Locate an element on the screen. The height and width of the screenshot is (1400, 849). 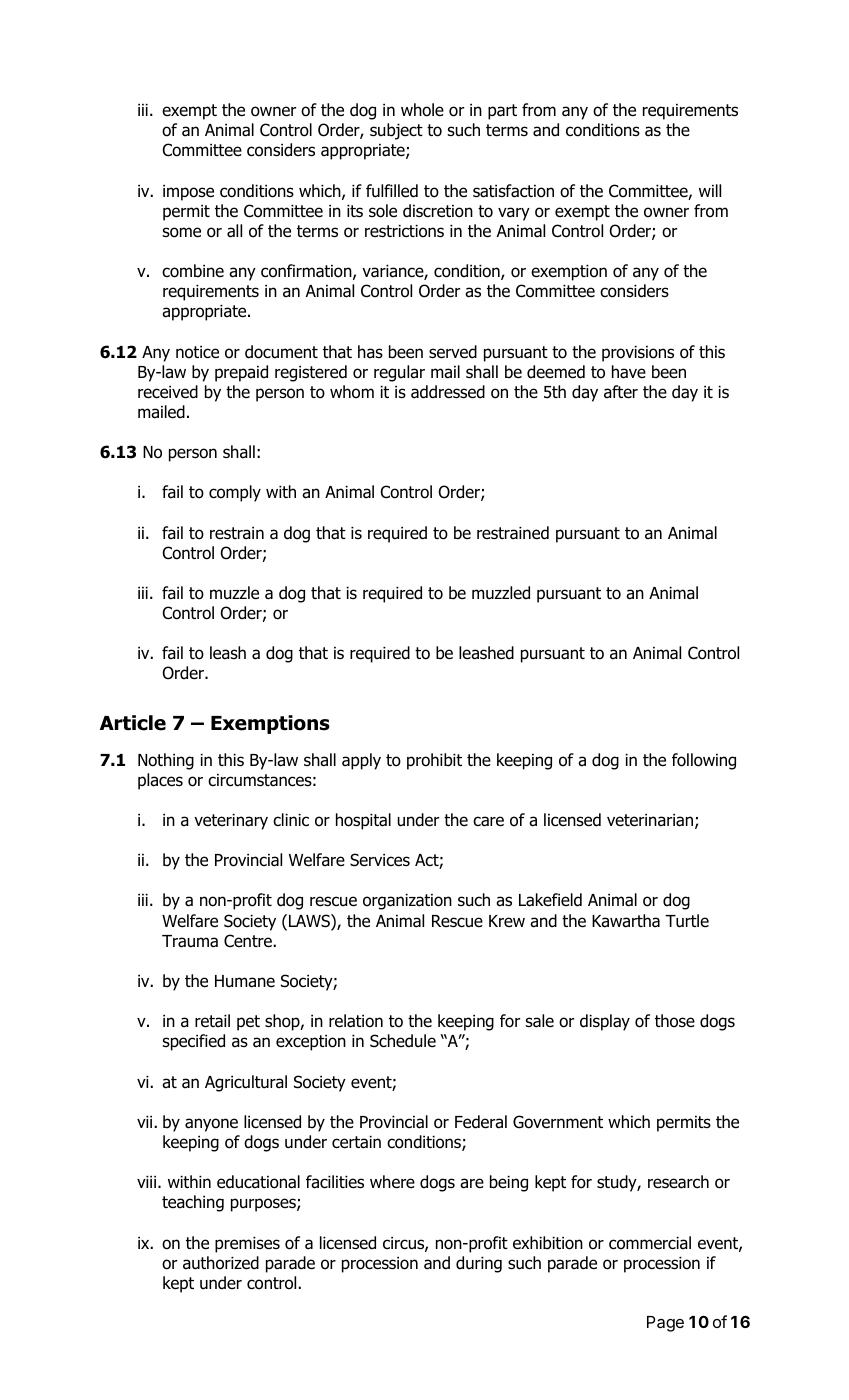
will is located at coordinates (710, 190).
